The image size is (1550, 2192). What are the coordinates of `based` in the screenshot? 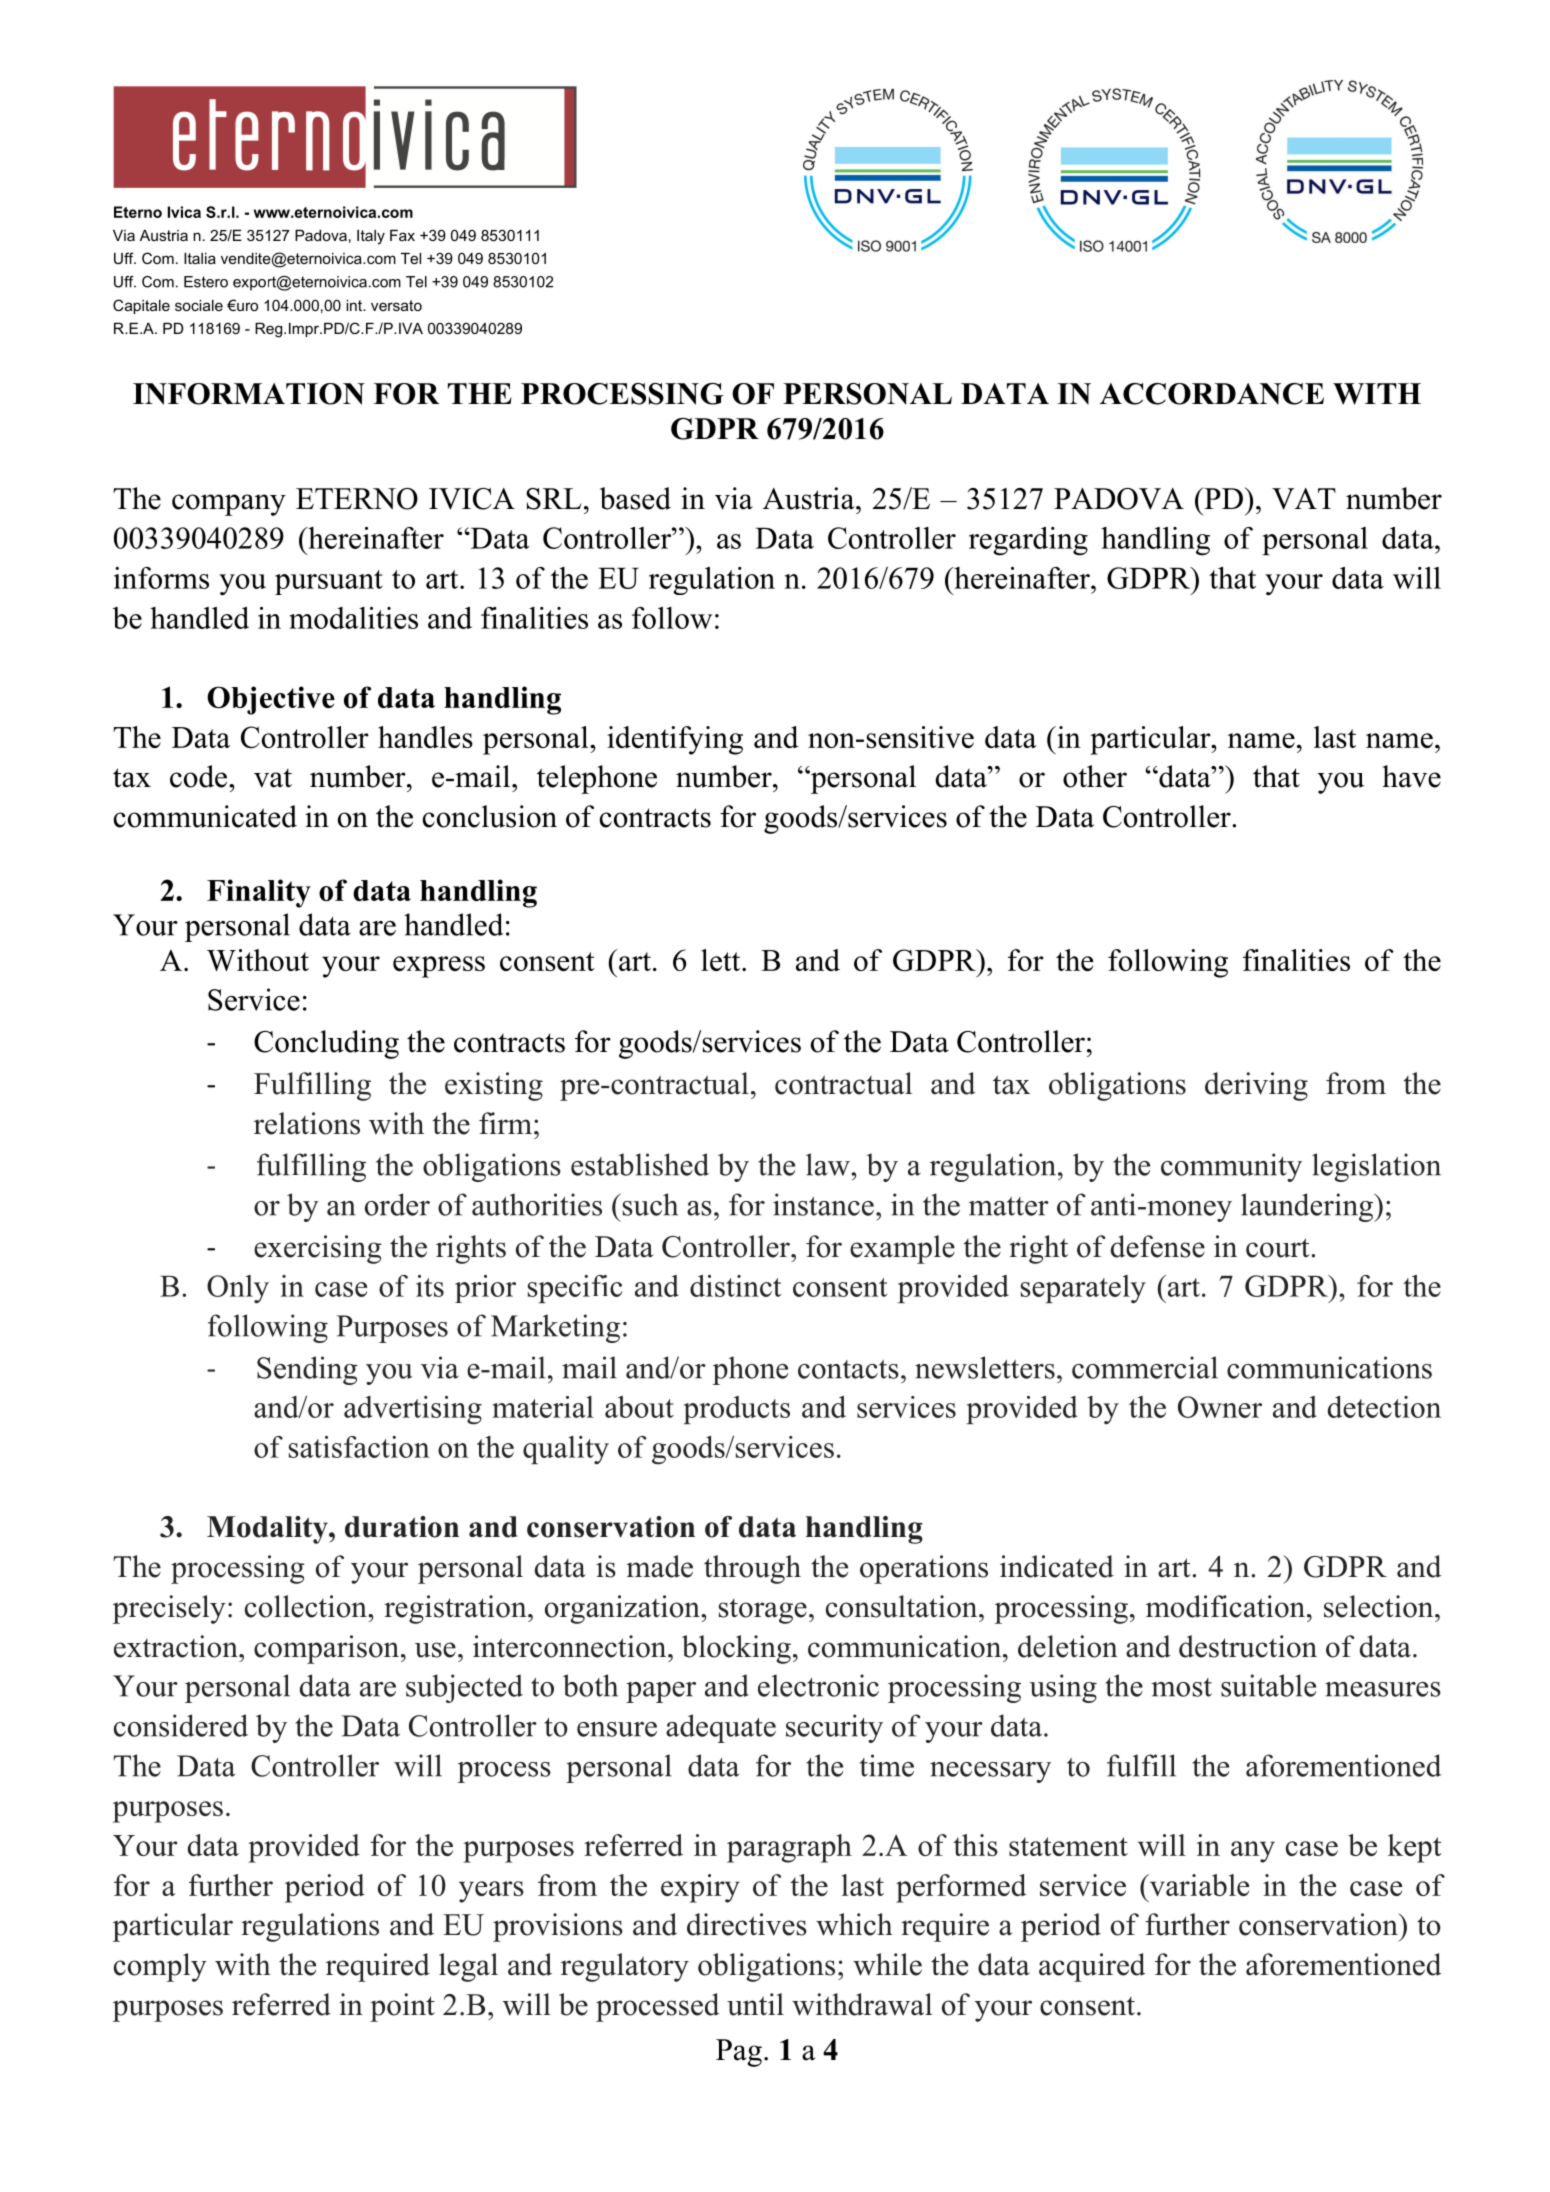 It's located at (635, 498).
